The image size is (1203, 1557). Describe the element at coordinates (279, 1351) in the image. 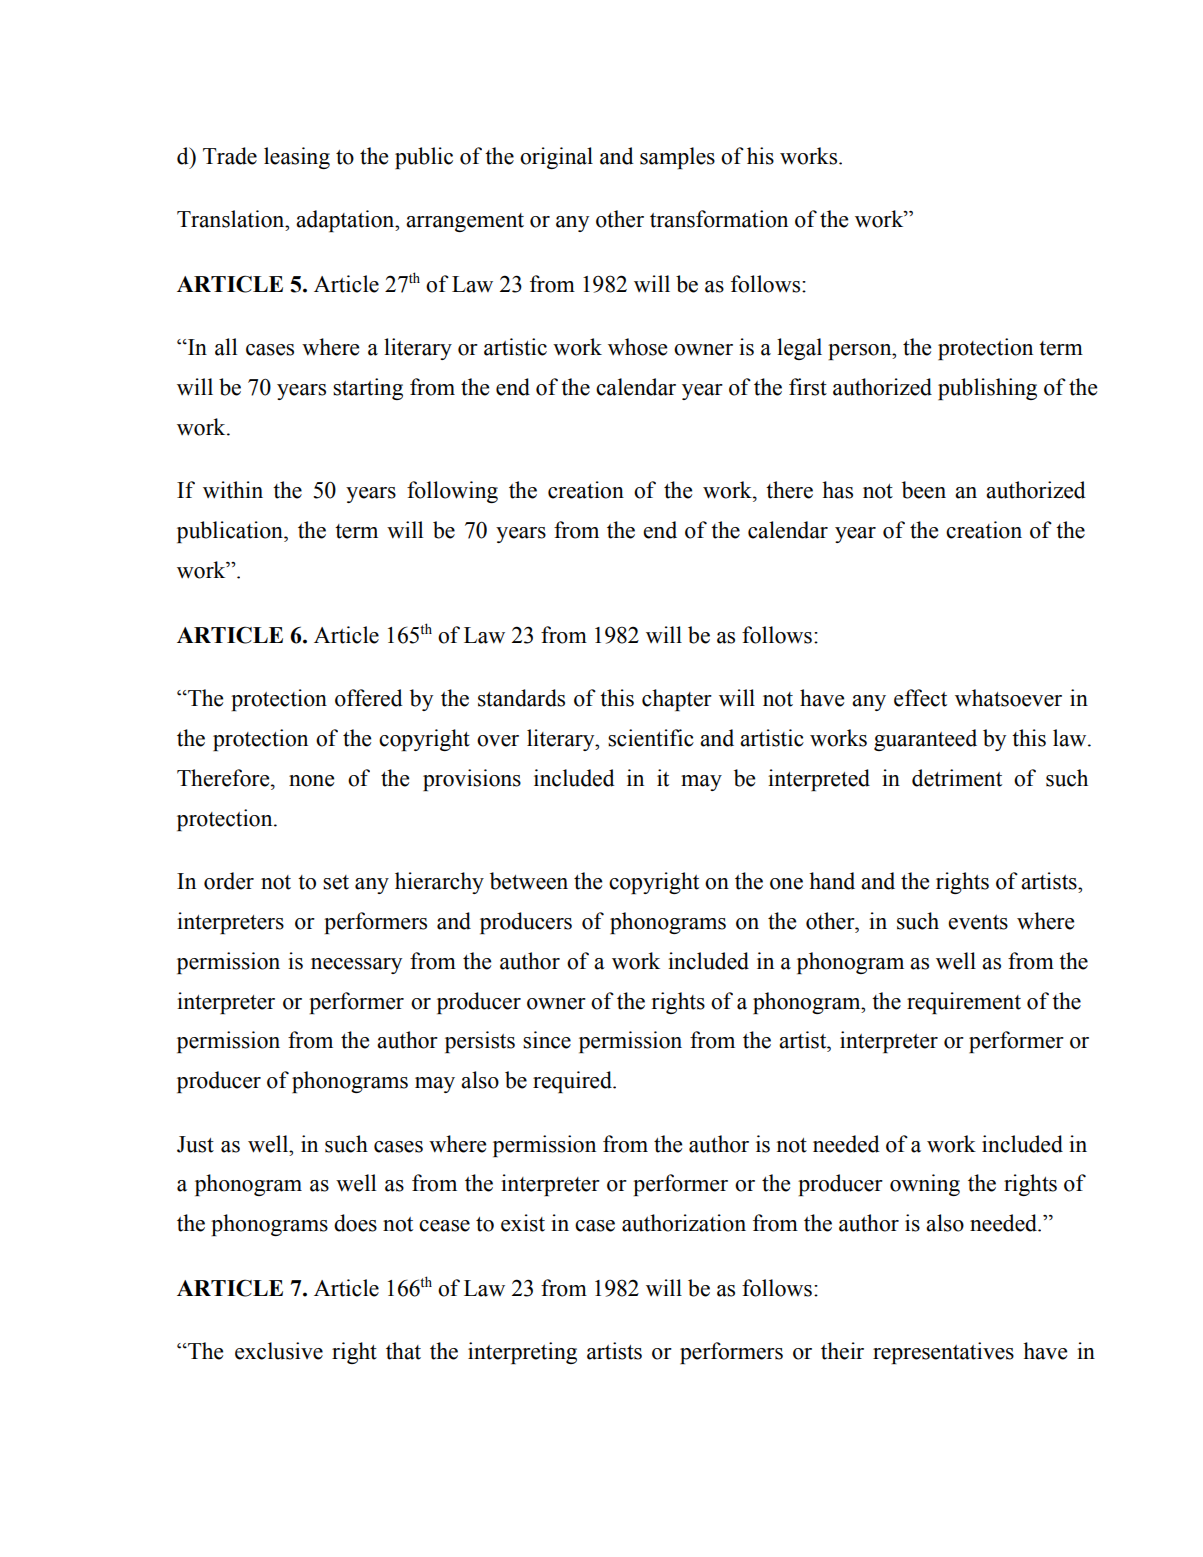

I see `exclusive` at that location.
